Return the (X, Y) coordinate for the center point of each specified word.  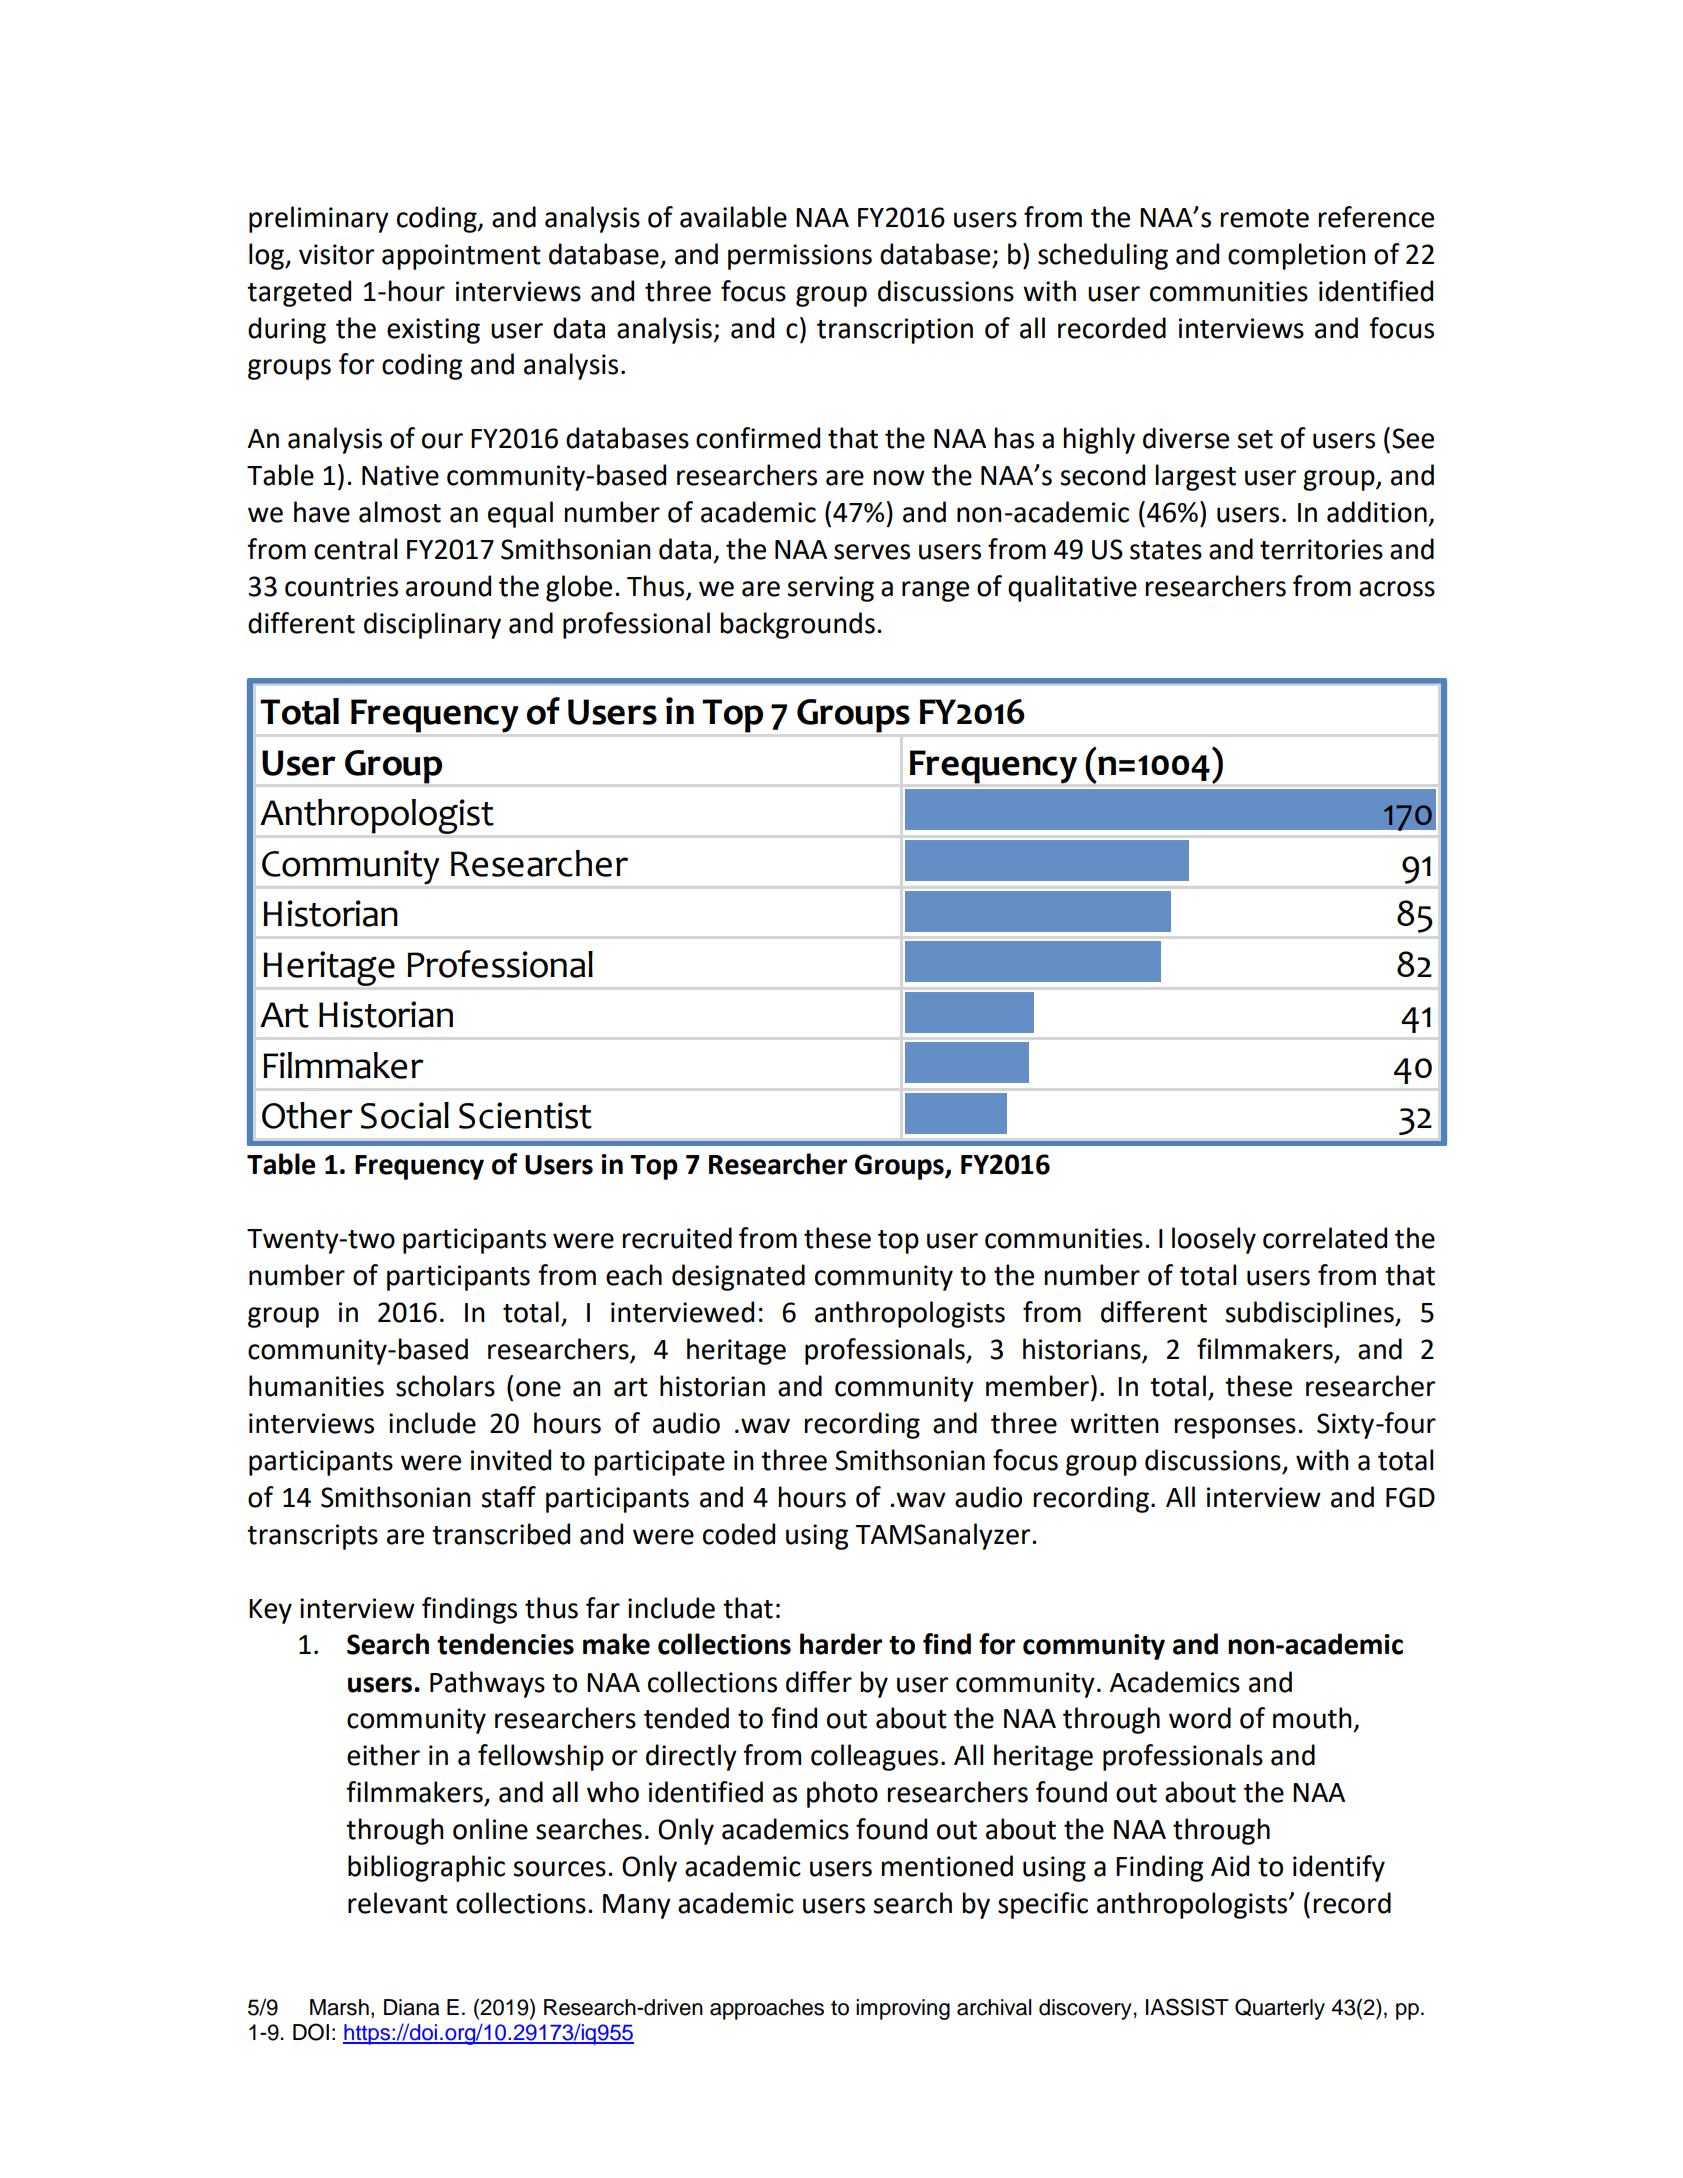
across (1397, 589)
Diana (412, 2007)
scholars (445, 1386)
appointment (461, 257)
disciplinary (432, 625)
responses (1235, 1428)
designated (738, 1277)
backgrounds (798, 625)
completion (1297, 256)
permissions (800, 257)
